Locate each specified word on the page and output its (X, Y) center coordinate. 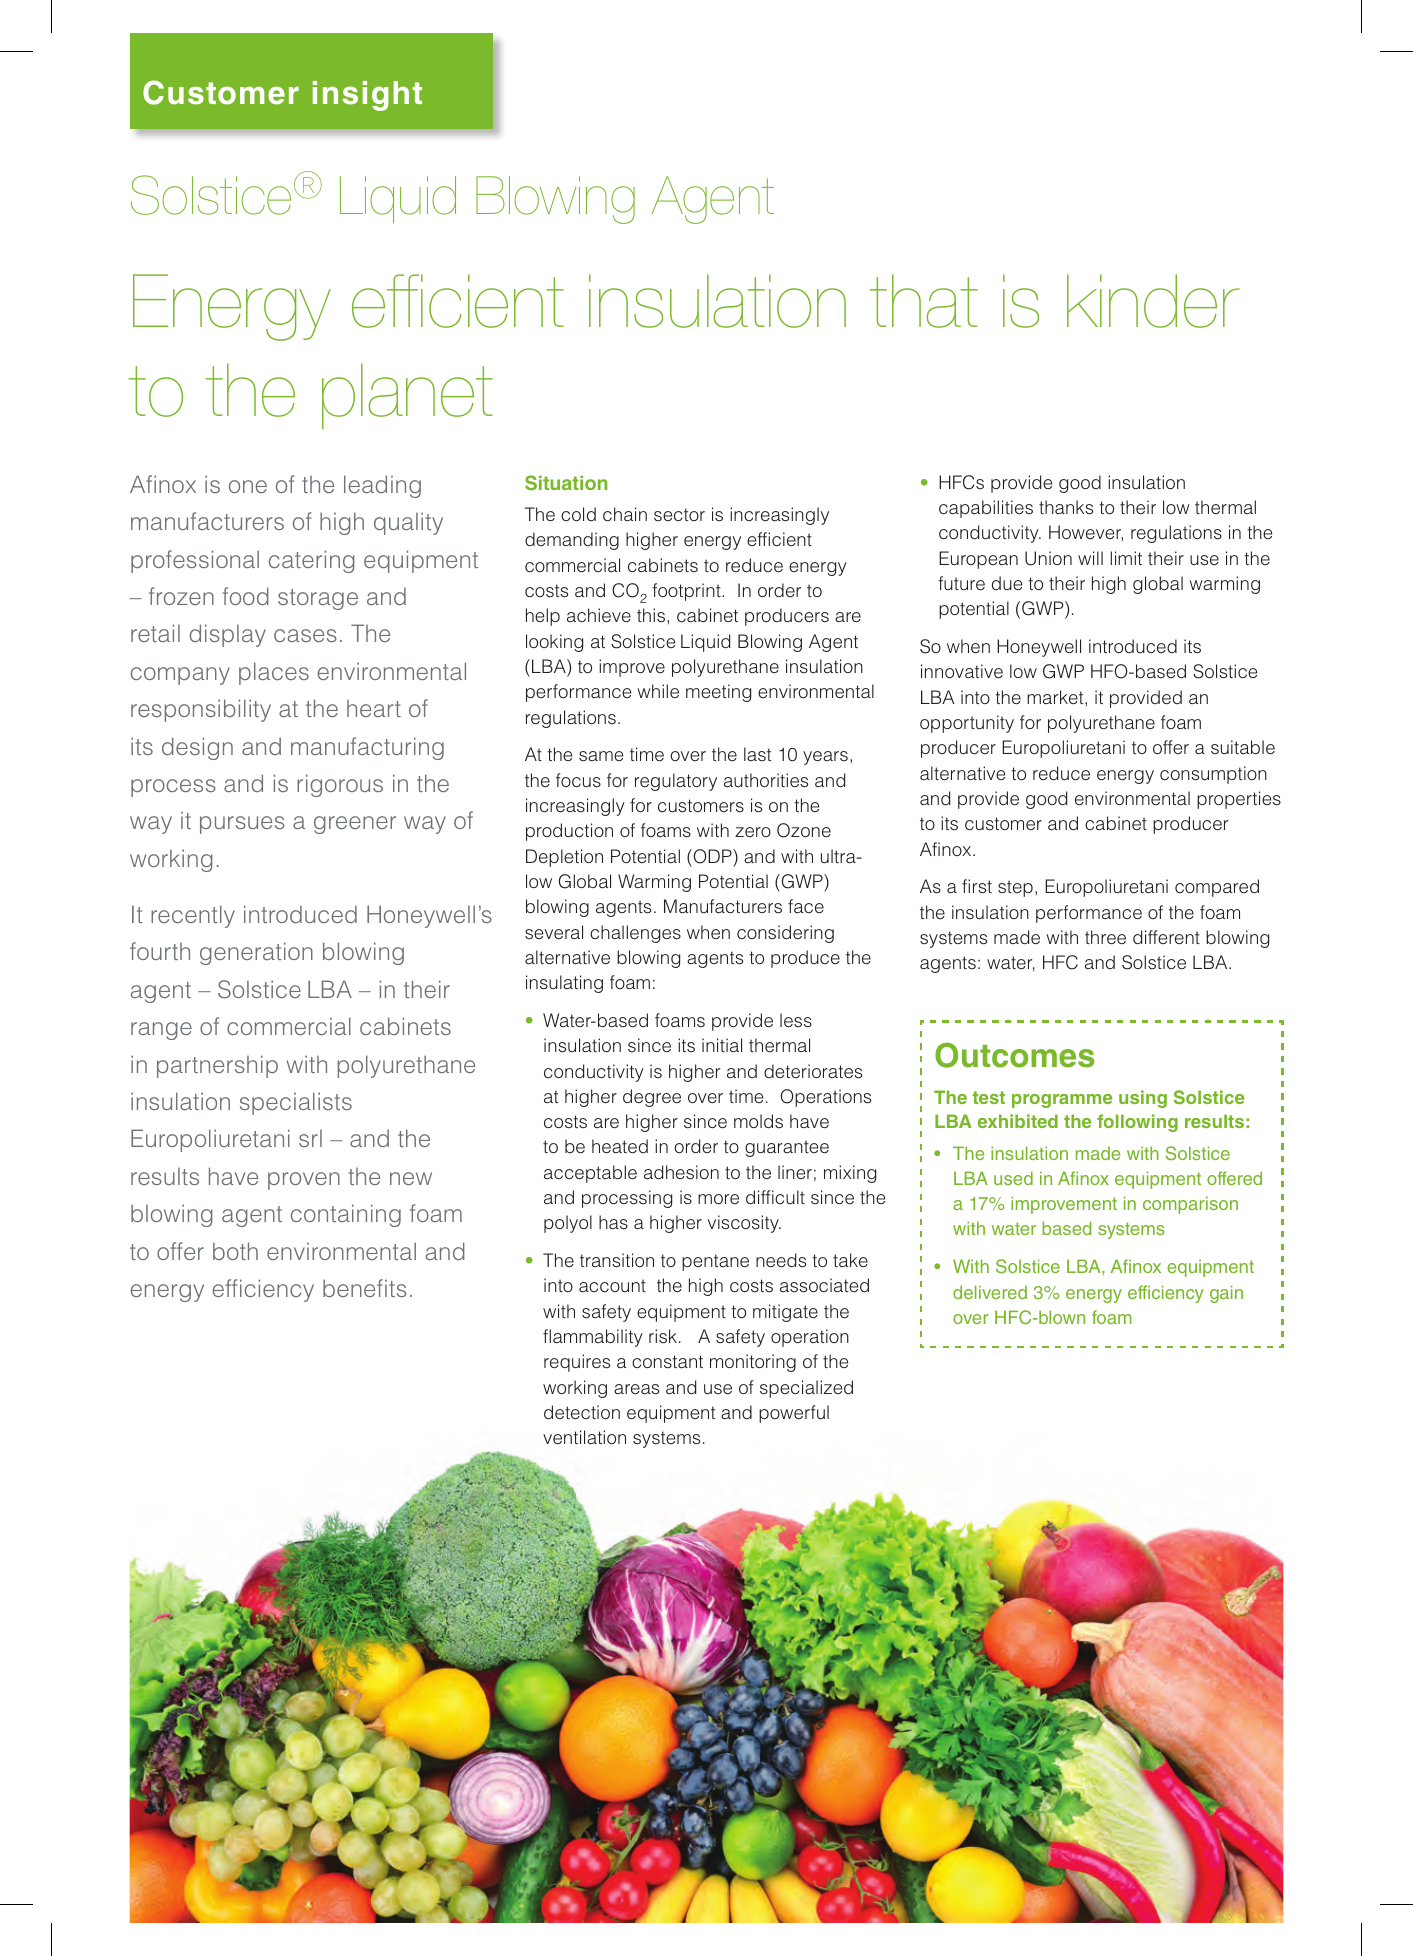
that (924, 301)
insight (367, 96)
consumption (1213, 775)
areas (636, 1389)
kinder (1153, 301)
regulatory (676, 782)
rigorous (340, 785)
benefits (365, 1288)
